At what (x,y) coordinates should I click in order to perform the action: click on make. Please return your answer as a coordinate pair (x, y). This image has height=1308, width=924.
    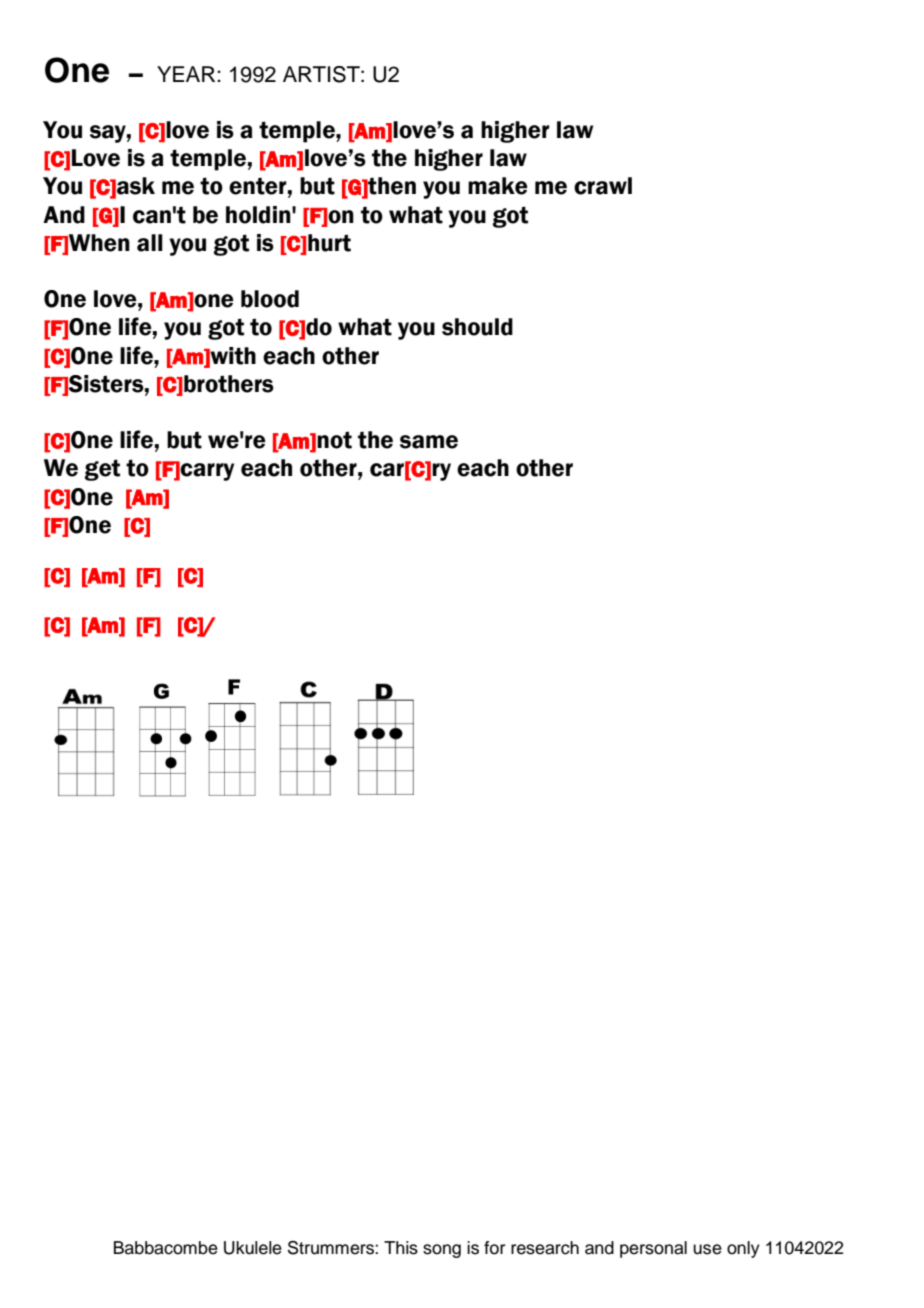
    Looking at the image, I should click on (498, 186).
